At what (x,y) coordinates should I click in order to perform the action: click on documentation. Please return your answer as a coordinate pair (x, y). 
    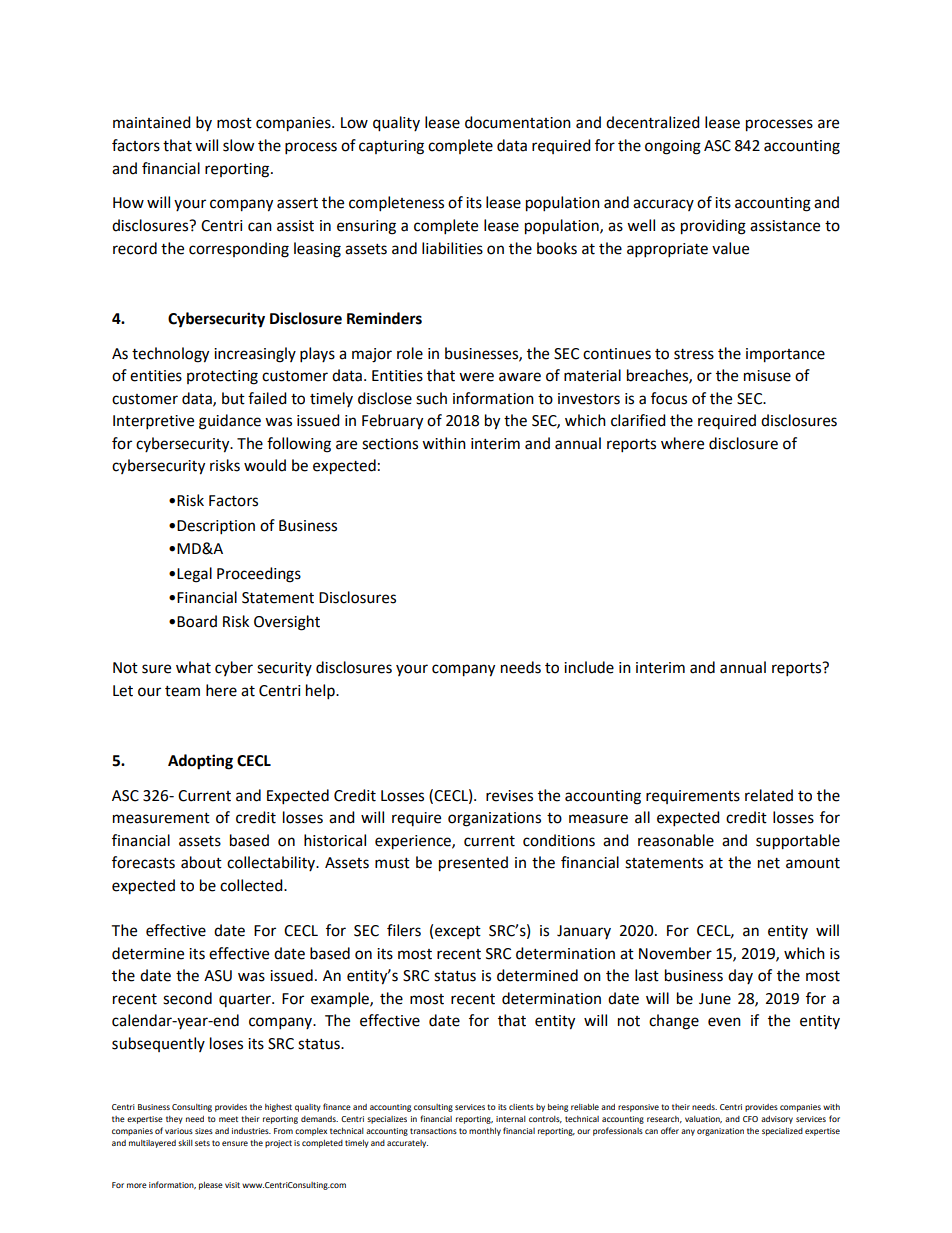
    Looking at the image, I should click on (518, 122).
